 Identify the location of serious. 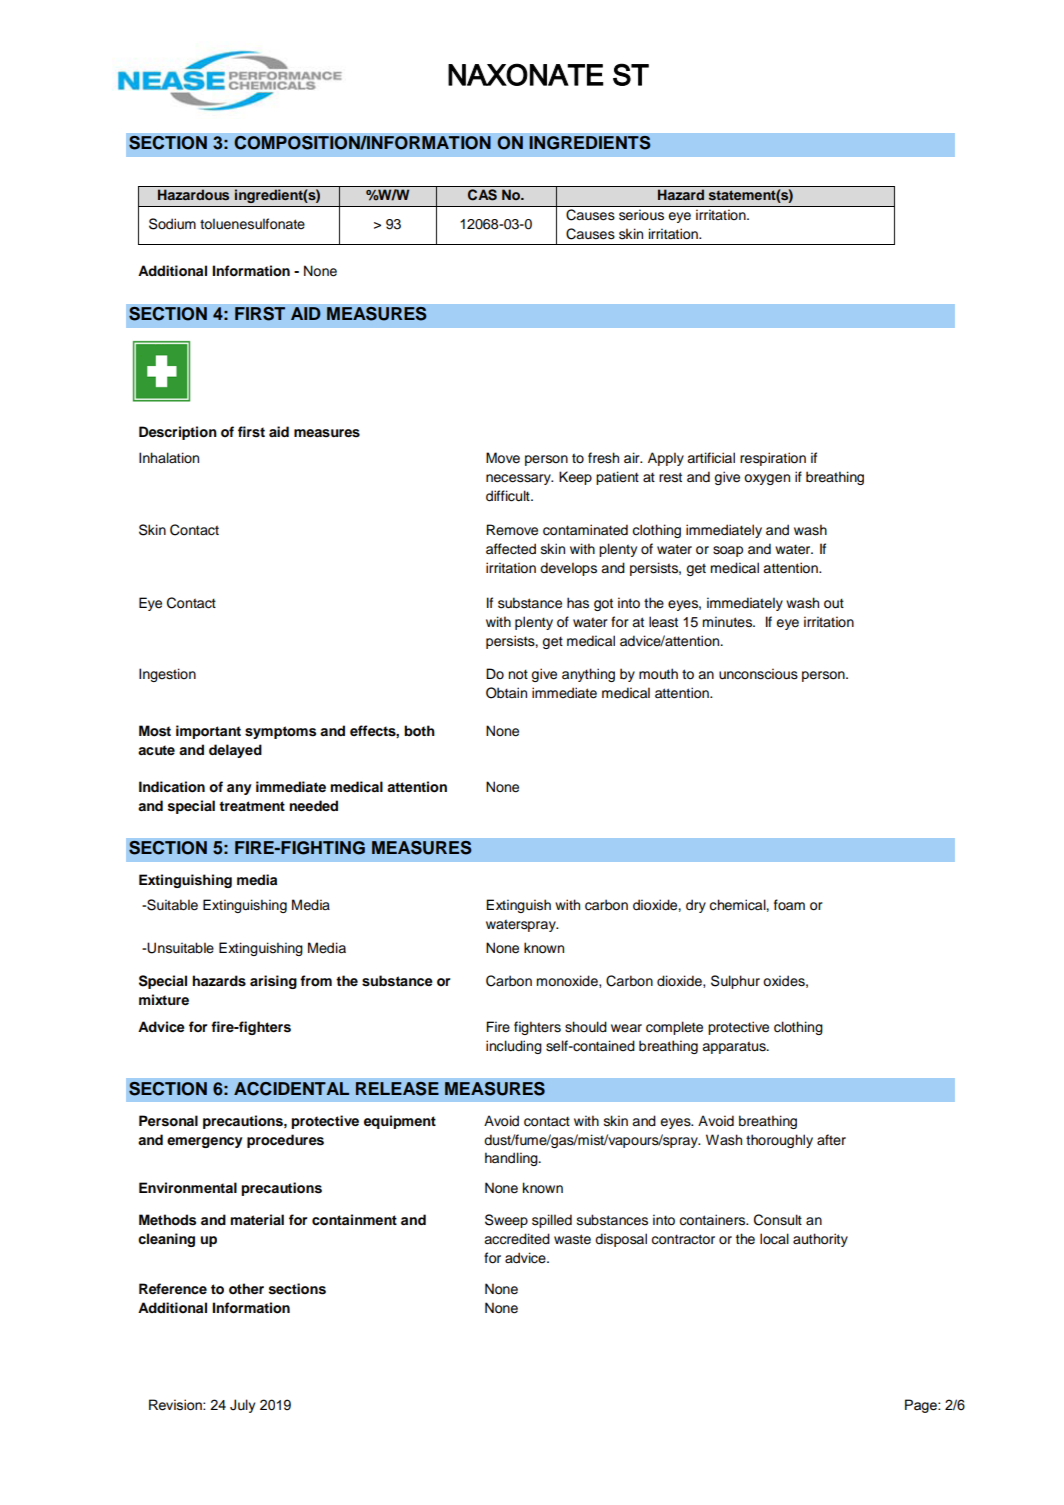
(641, 215).
